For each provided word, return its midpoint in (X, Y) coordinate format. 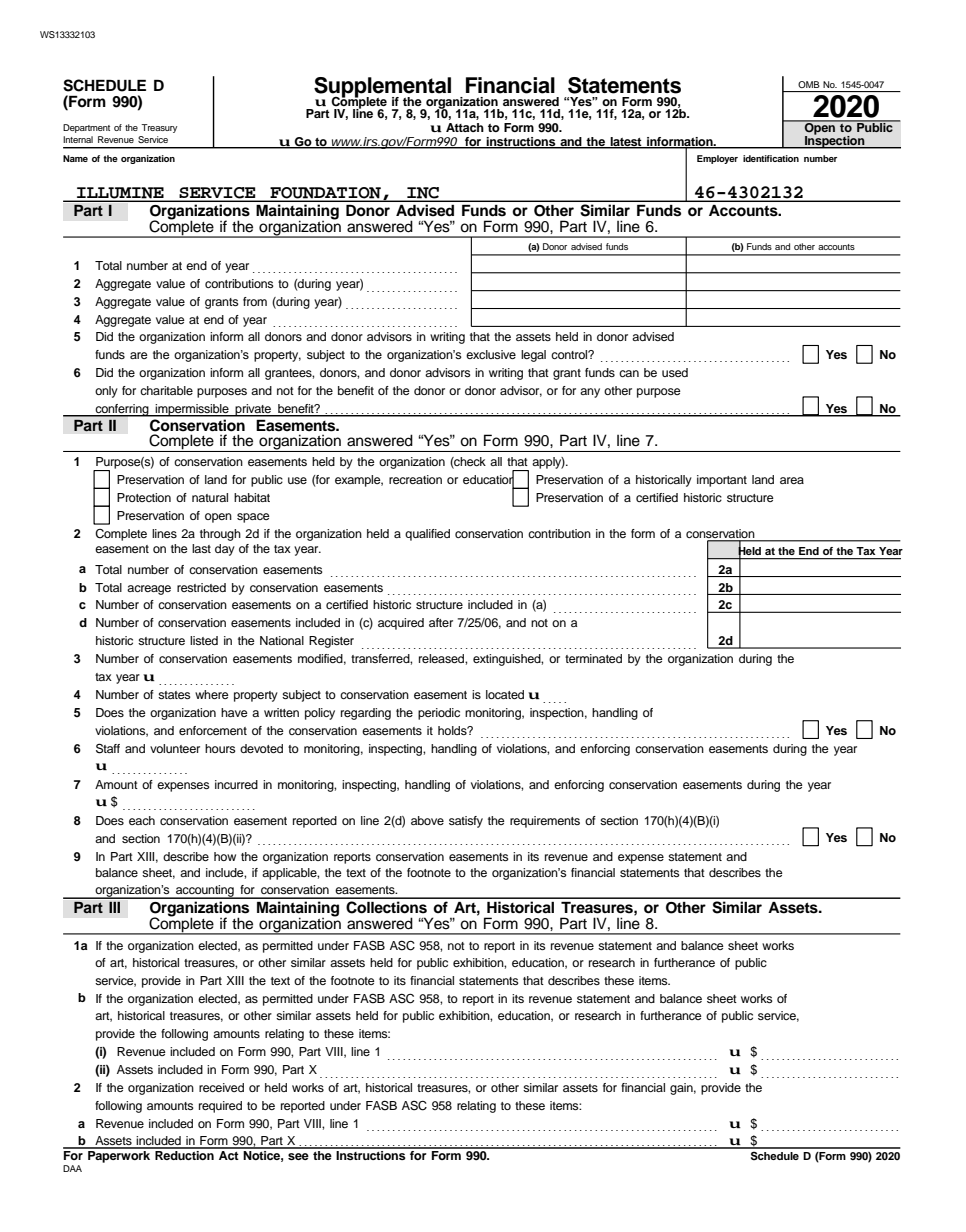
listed (204, 640)
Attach (465, 127)
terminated (593, 658)
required (220, 1107)
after (441, 622)
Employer (717, 159)
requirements (545, 822)
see (298, 1156)
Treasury (159, 128)
